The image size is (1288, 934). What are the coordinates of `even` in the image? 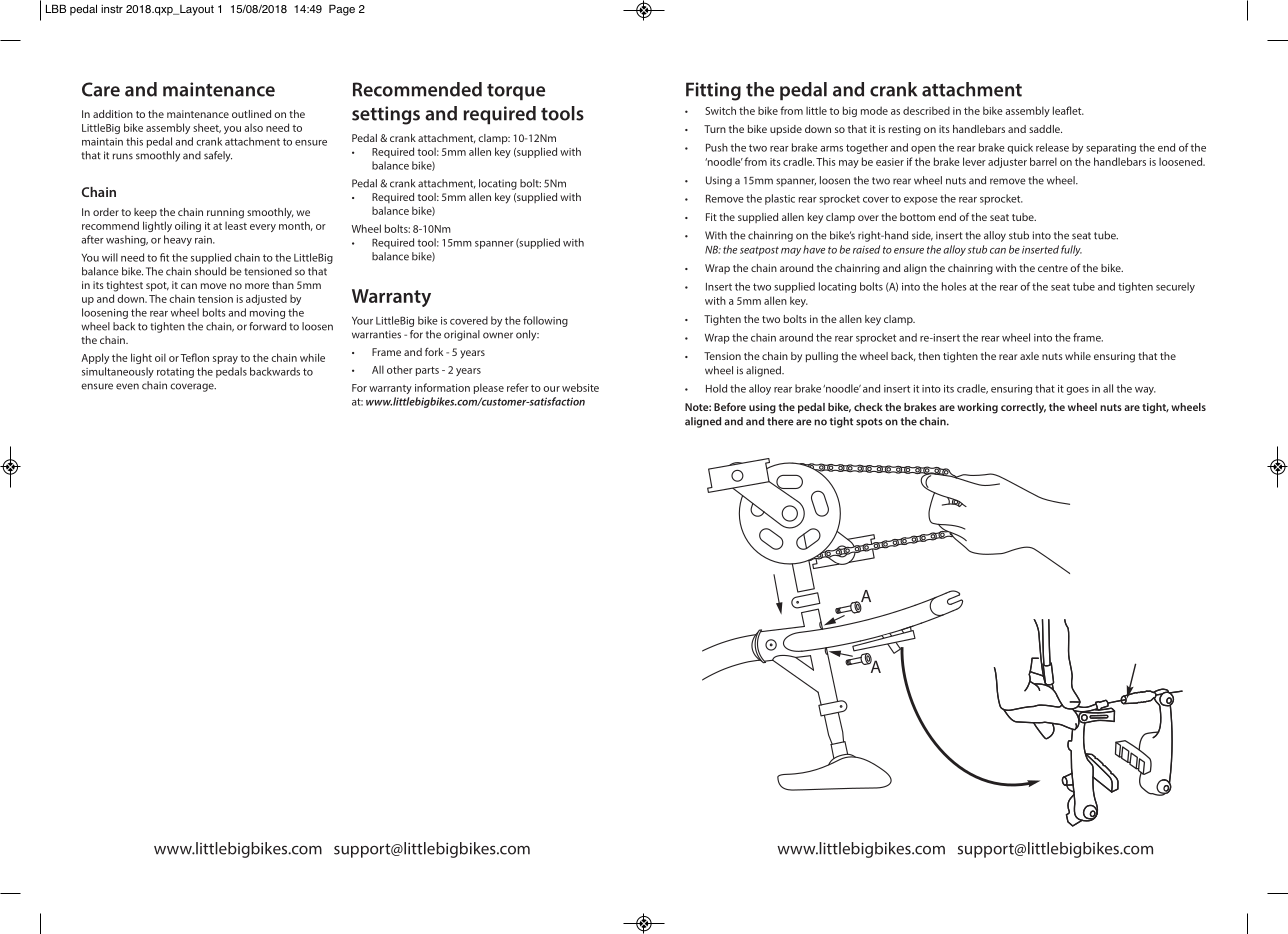 It's located at (127, 386).
